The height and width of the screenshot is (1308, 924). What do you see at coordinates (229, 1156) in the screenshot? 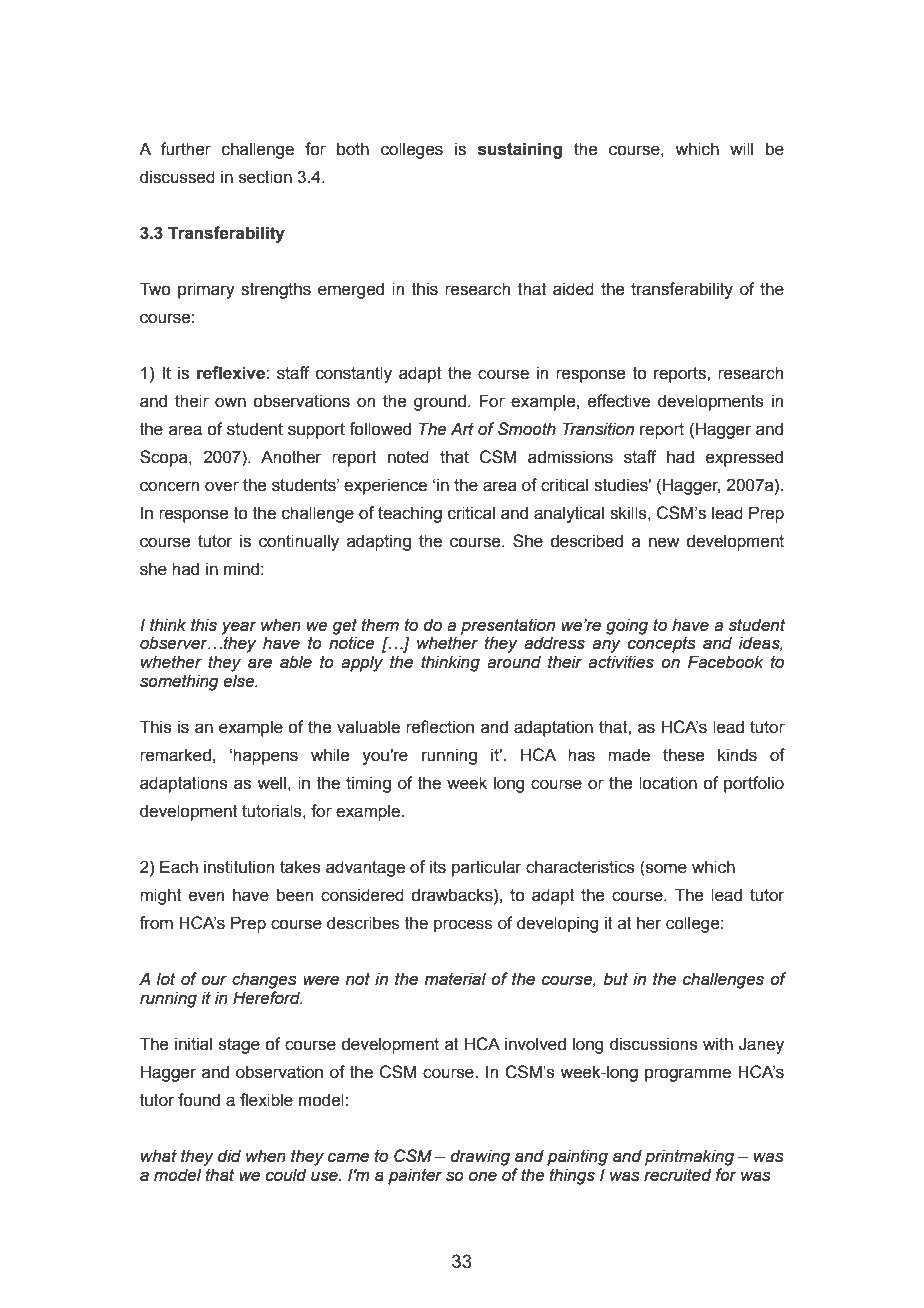
I see `did` at bounding box center [229, 1156].
